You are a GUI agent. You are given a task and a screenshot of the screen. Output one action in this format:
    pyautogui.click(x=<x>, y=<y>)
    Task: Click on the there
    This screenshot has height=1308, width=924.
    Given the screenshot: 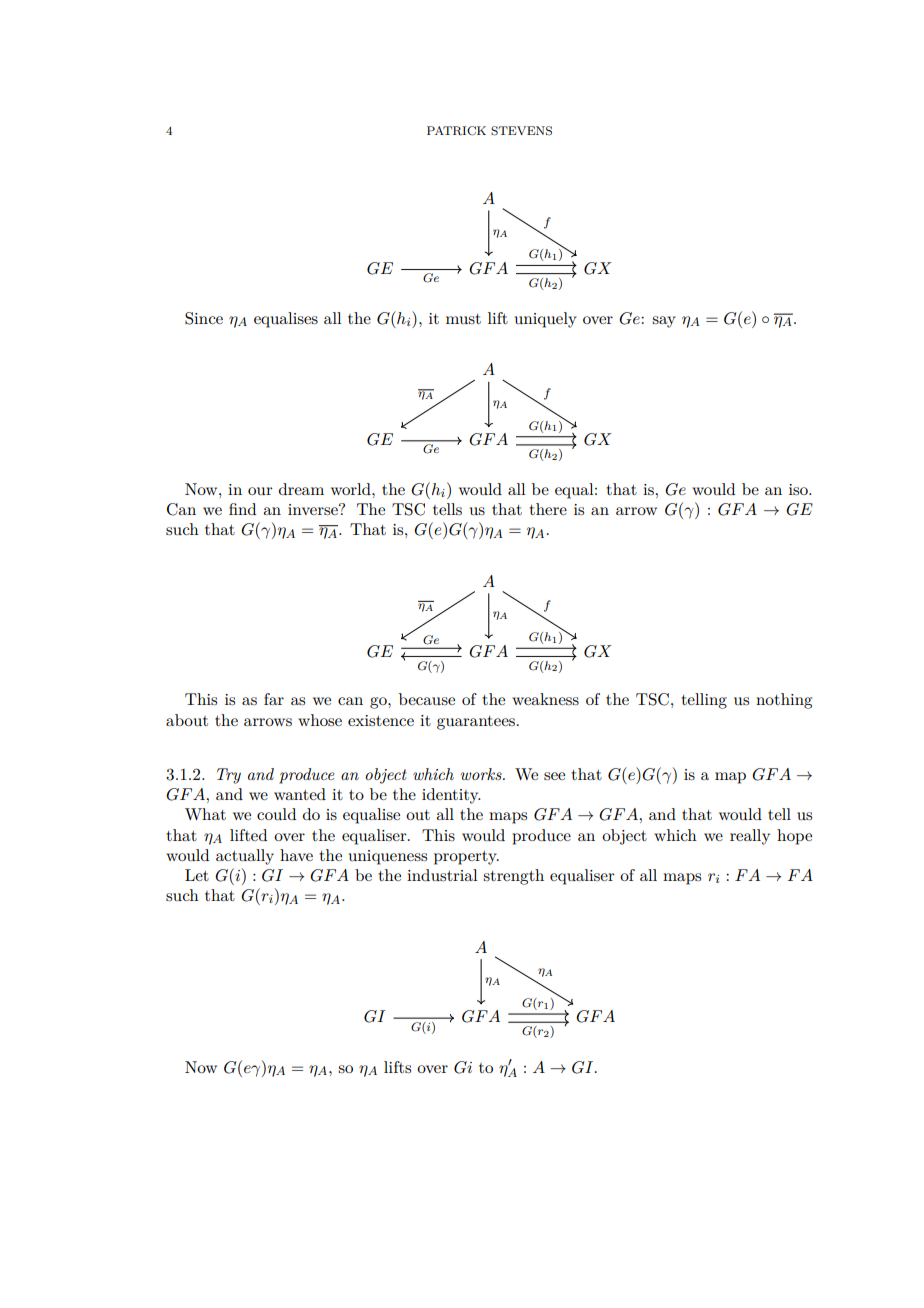 What is the action you would take?
    pyautogui.click(x=548, y=509)
